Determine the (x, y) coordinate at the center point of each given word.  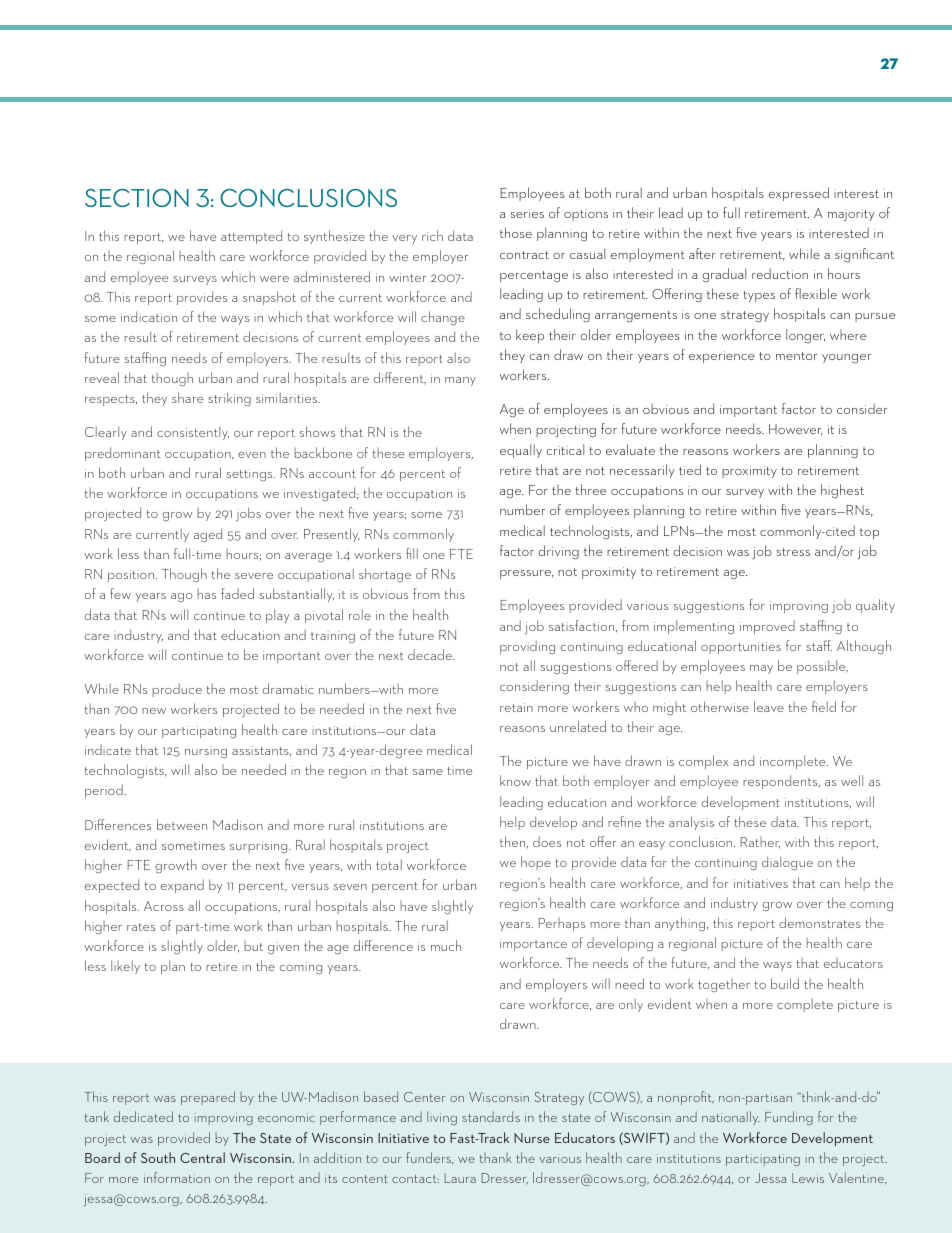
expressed (799, 194)
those (516, 232)
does (547, 841)
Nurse (532, 1138)
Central (202, 1157)
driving (559, 552)
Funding (789, 1118)
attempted (251, 237)
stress (793, 552)
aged (208, 535)
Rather (760, 843)
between (182, 824)
